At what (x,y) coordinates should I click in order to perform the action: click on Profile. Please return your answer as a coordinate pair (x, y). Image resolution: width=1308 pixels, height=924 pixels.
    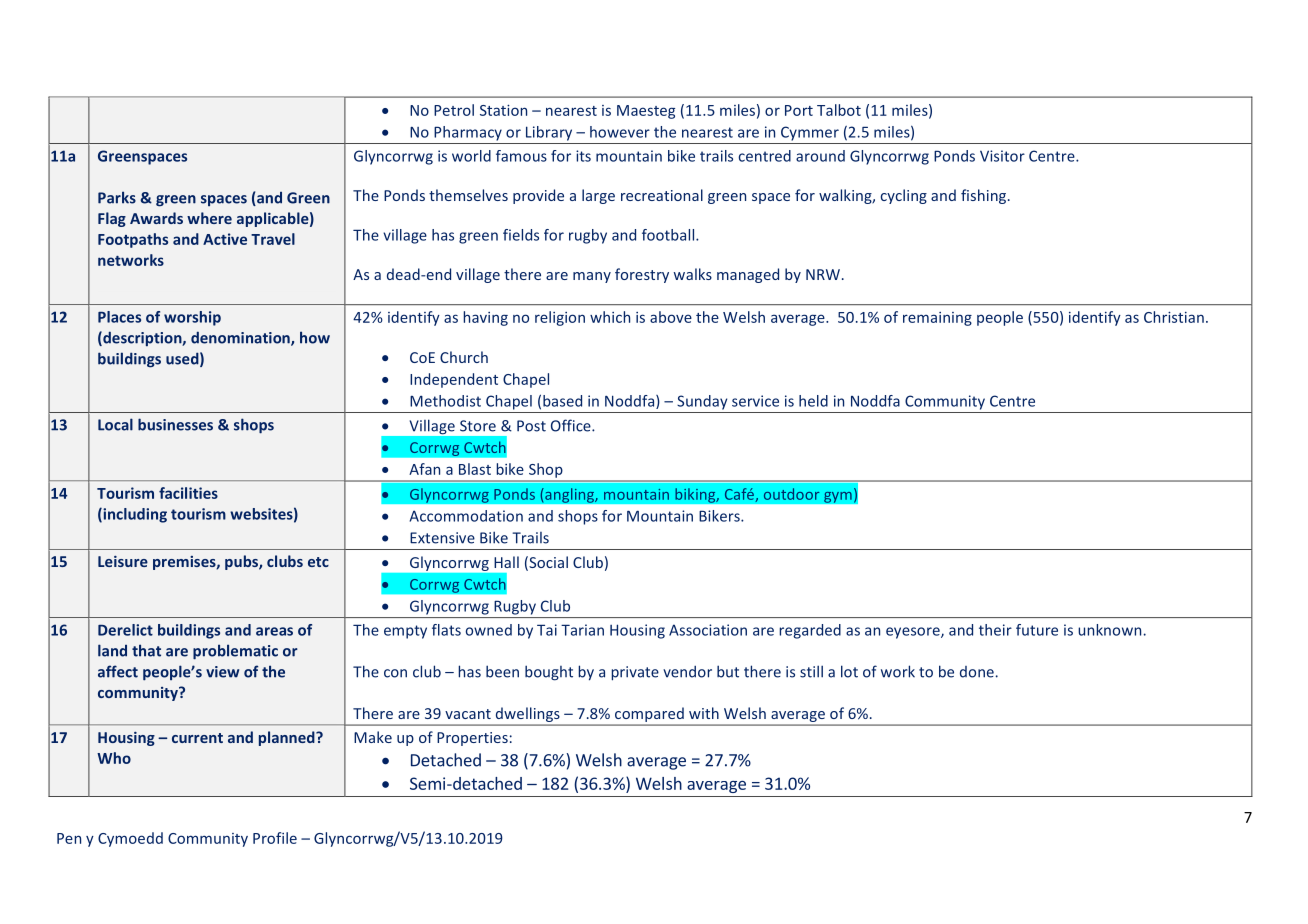
    Looking at the image, I should click on (275, 838).
